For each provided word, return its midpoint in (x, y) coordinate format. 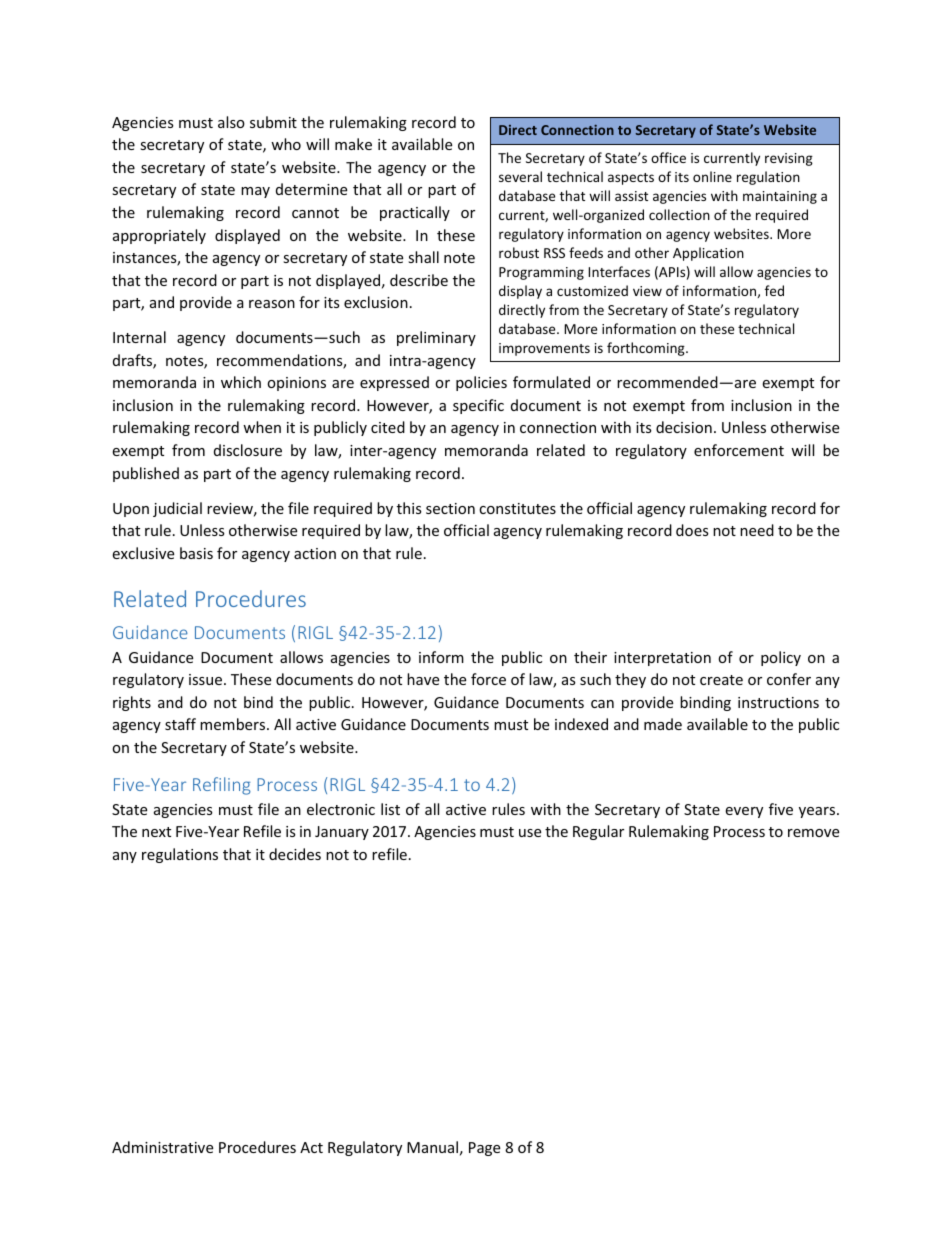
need (757, 530)
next (156, 832)
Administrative (162, 1147)
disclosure (248, 450)
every (744, 812)
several (520, 176)
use (530, 833)
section (450, 508)
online (712, 176)
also (231, 122)
